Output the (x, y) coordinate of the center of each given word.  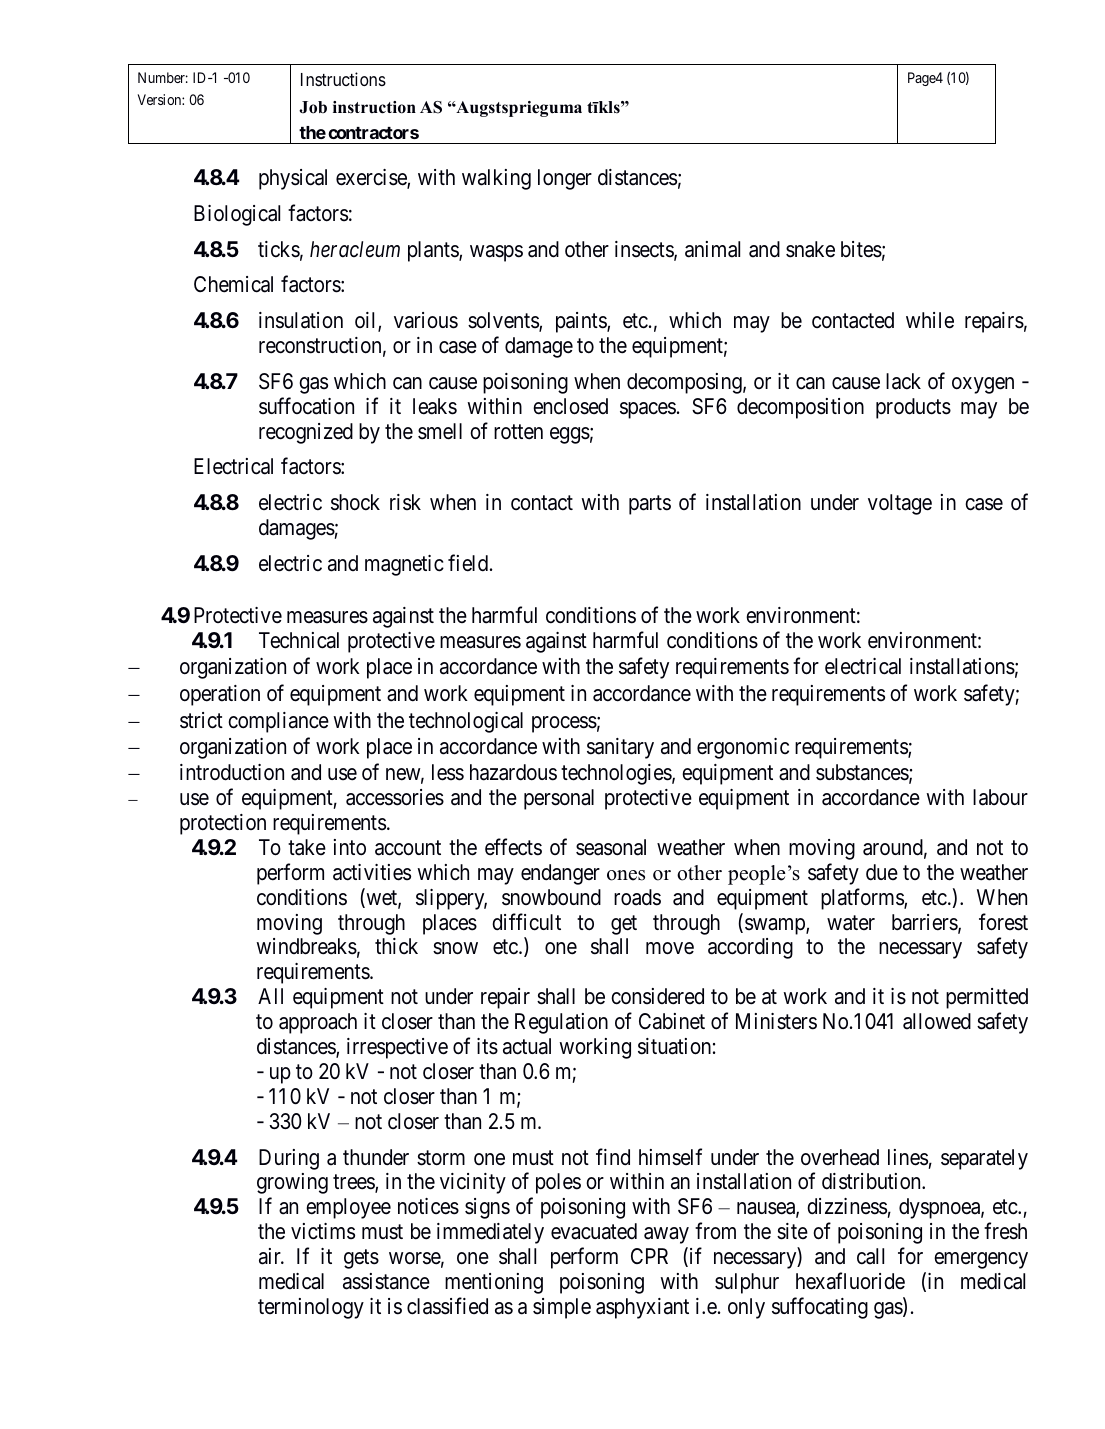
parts (650, 505)
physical (293, 179)
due (882, 872)
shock (355, 502)
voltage (900, 504)
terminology (311, 1308)
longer (565, 179)
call (870, 1256)
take (307, 847)
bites (861, 249)
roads (637, 897)
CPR (649, 1256)
